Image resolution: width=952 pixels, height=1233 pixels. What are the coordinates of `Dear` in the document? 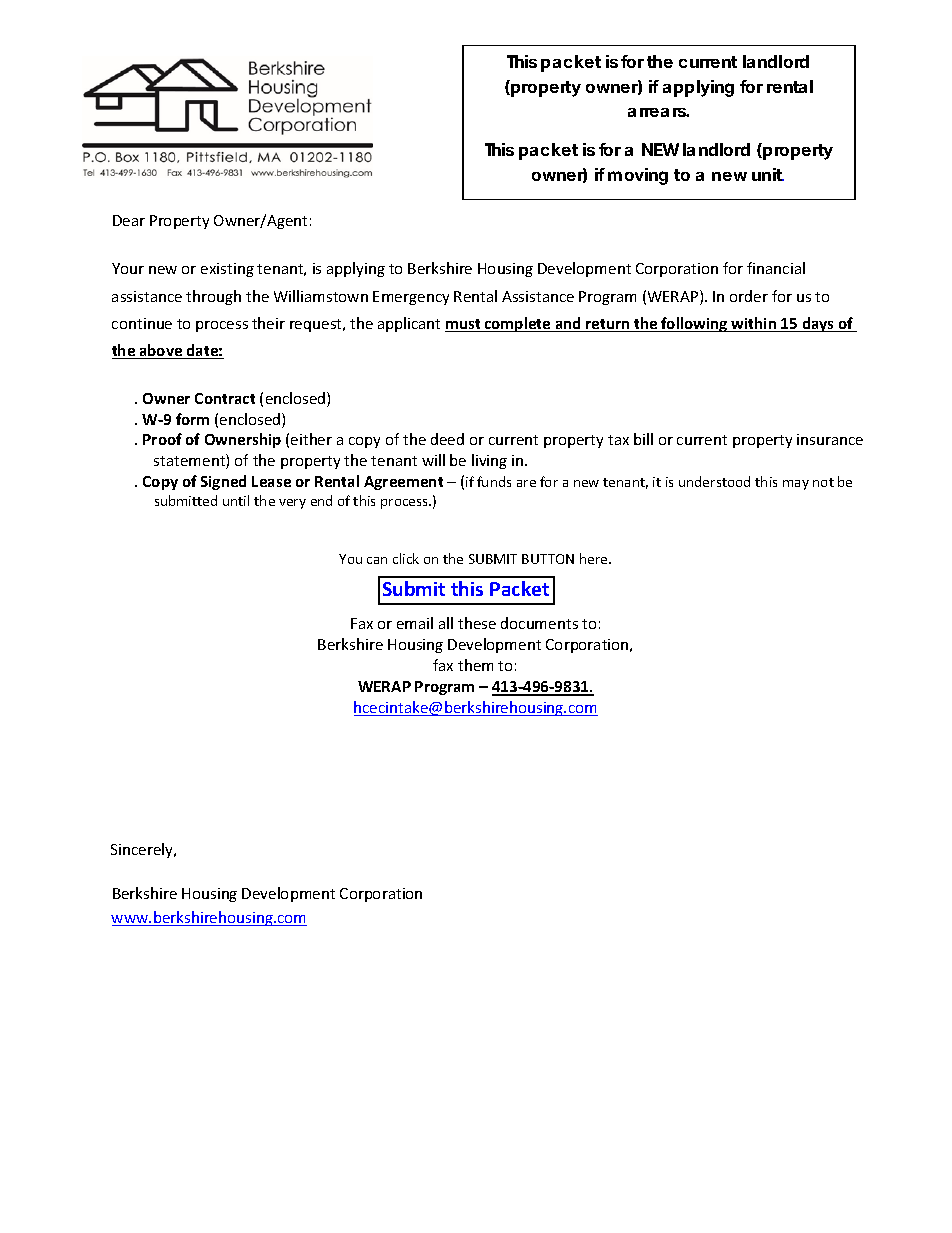 It's located at (129, 220).
